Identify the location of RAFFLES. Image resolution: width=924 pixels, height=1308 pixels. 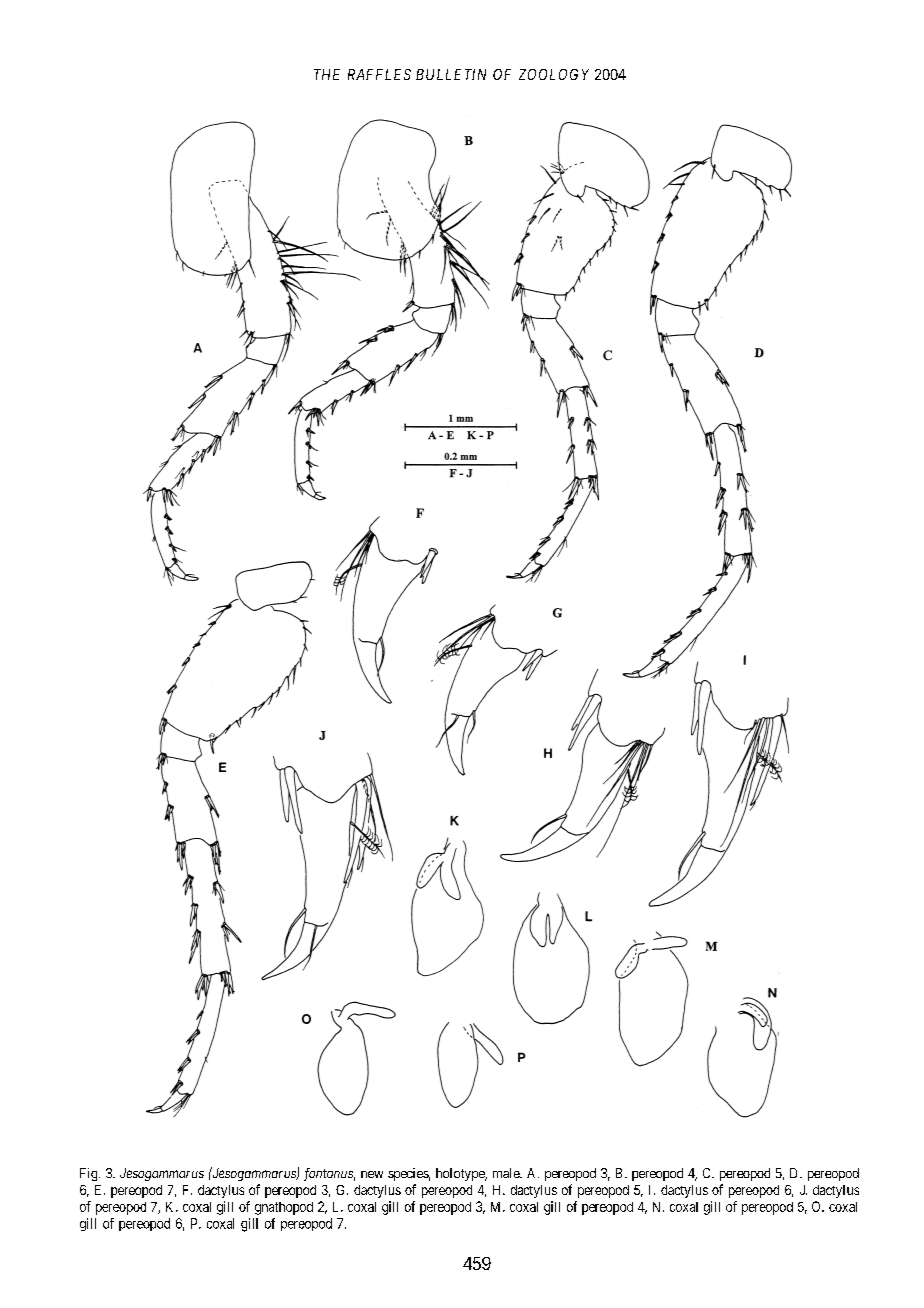
(379, 74).
